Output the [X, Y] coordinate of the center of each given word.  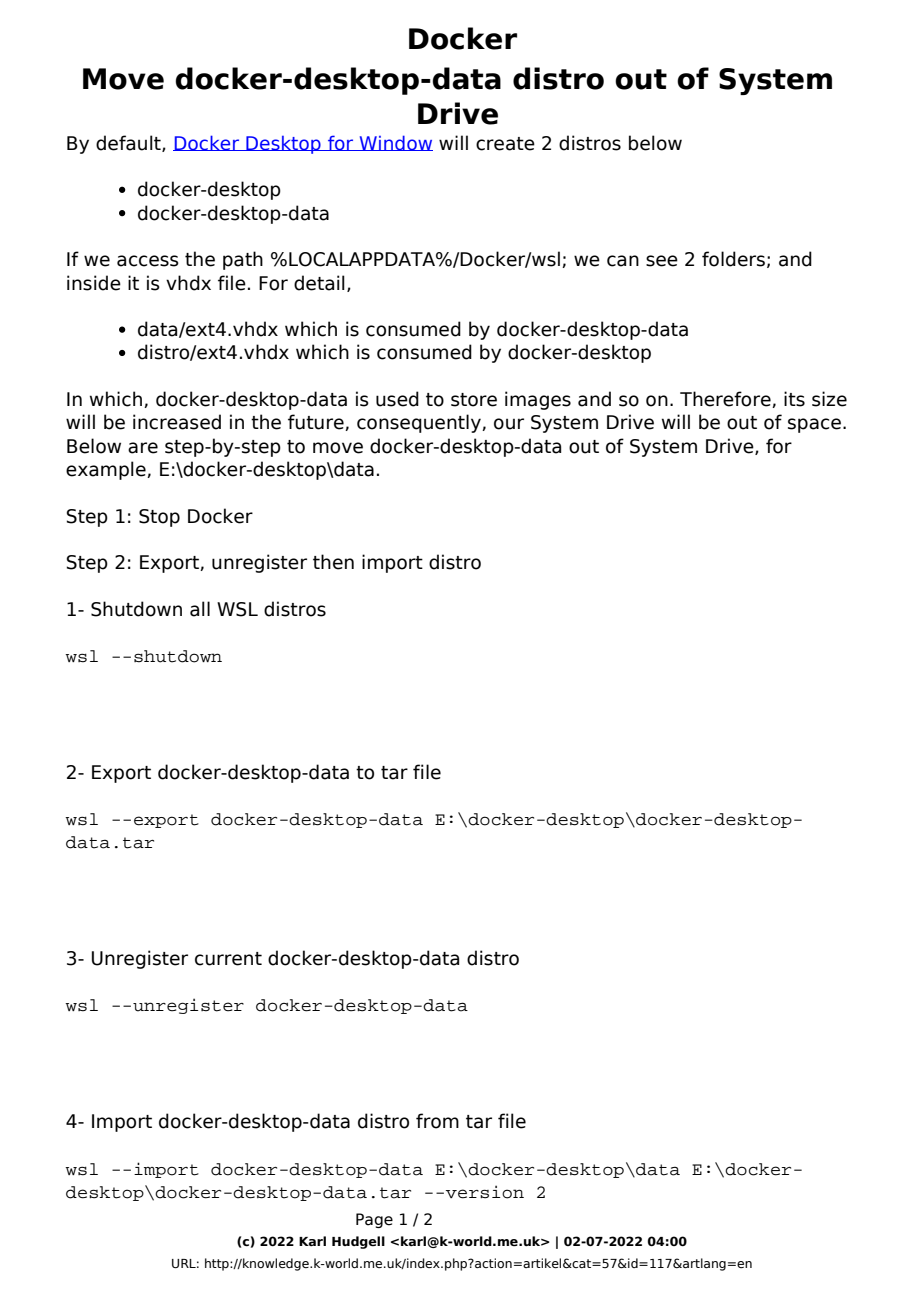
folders [733, 259]
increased [177, 422]
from [437, 1121]
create [505, 144]
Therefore [726, 399]
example [107, 470]
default [129, 143]
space [814, 425]
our [509, 424]
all [200, 609]
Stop [159, 518]
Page [374, 1220]
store [474, 400]
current [228, 959]
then [333, 562]
